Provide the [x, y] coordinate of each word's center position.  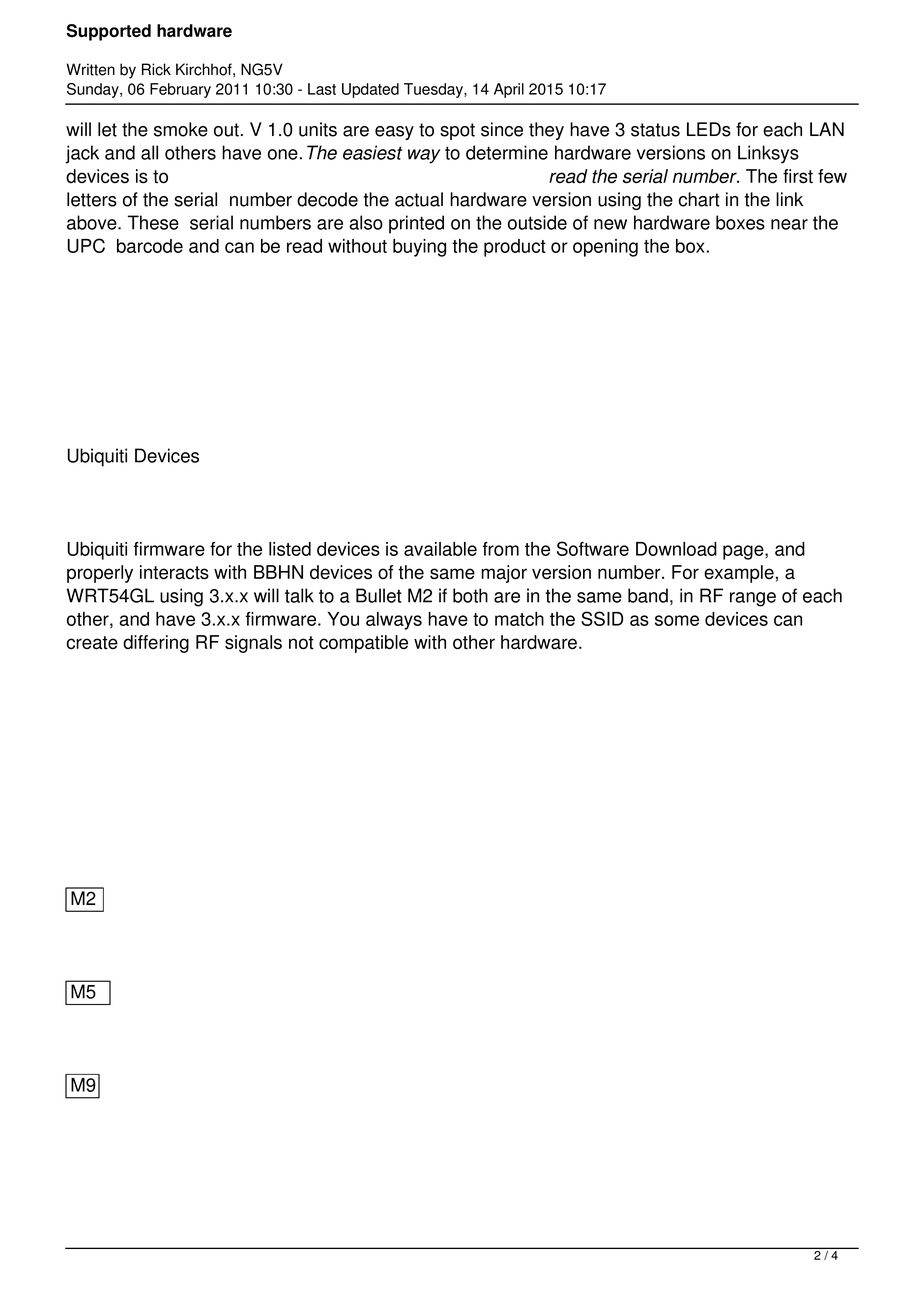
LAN [827, 129]
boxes [740, 222]
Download [676, 549]
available [440, 549]
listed [290, 549]
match [519, 619]
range [753, 599]
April [509, 90]
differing [156, 644]
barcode [150, 246]
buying [419, 248]
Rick [156, 69]
